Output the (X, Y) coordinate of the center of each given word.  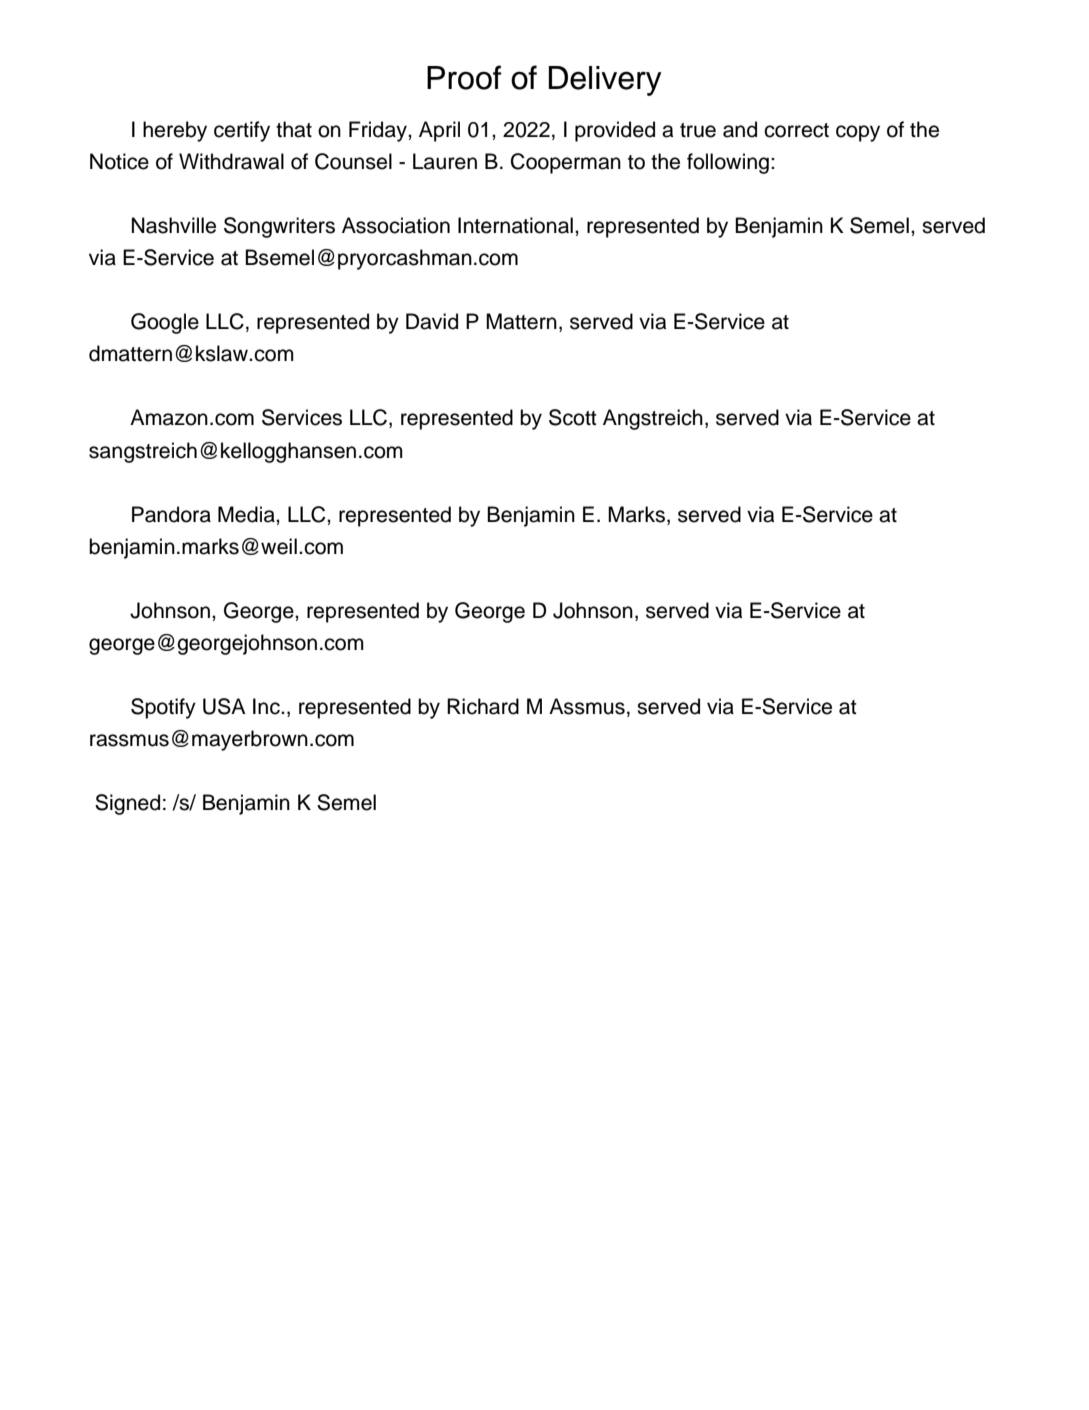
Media (247, 514)
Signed (127, 804)
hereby (175, 131)
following (728, 163)
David (432, 321)
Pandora (171, 514)
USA (224, 706)
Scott (573, 417)
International (515, 225)
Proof (464, 77)
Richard (483, 706)
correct (796, 130)
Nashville (174, 225)
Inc (267, 706)
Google (165, 323)
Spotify (163, 708)
